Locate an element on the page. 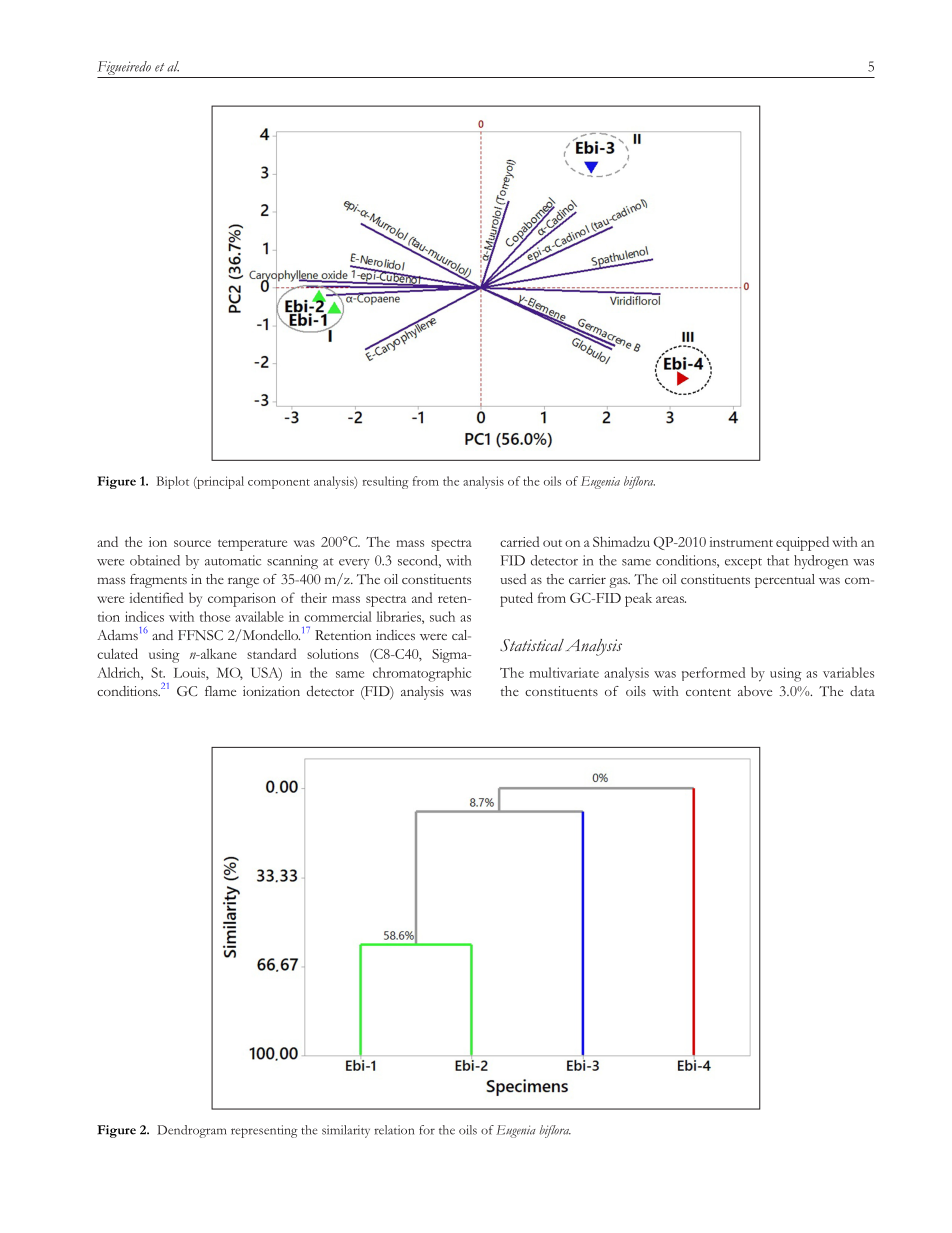  those is located at coordinates (215, 616).
